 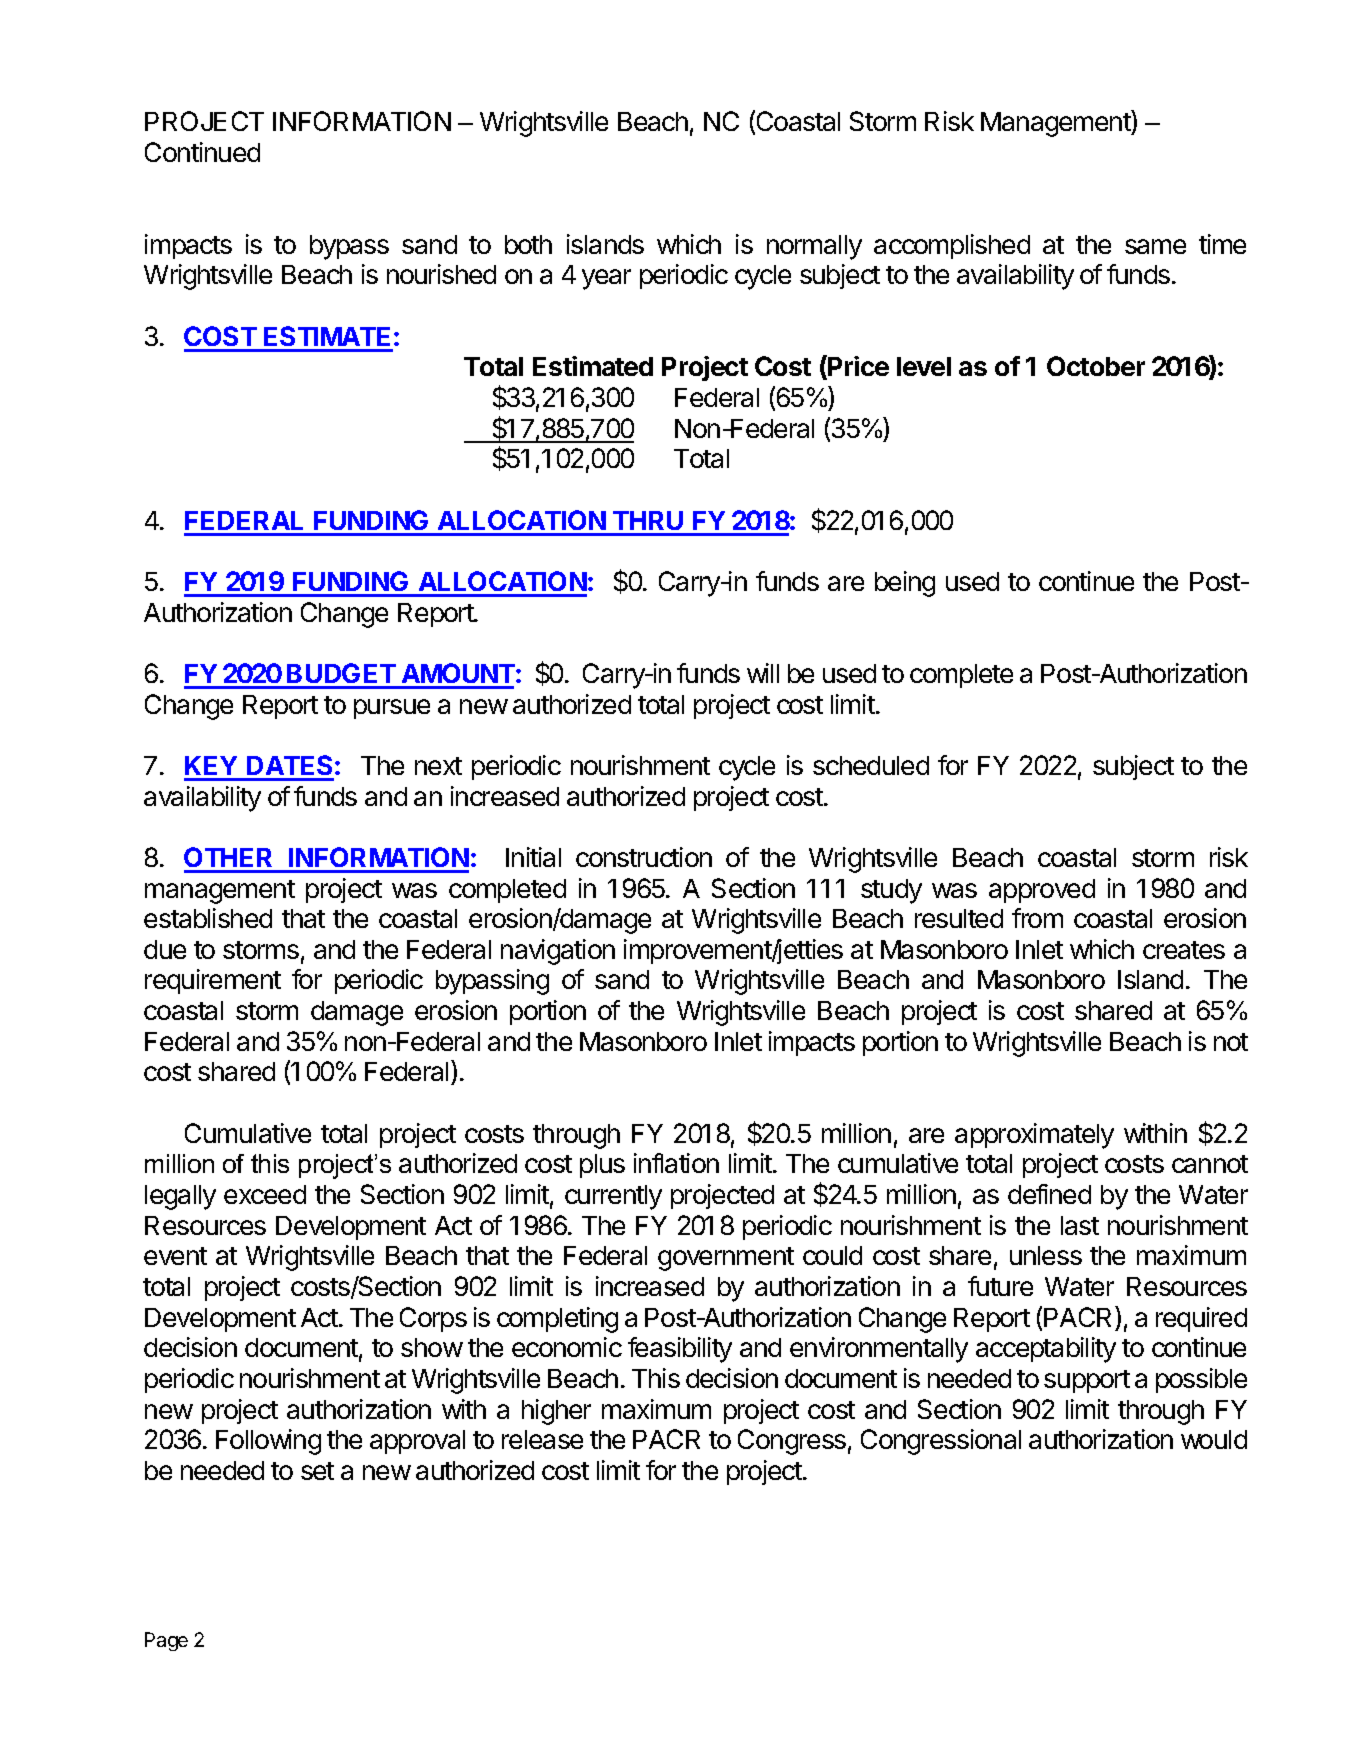 I want to click on year, so click(x=606, y=279).
